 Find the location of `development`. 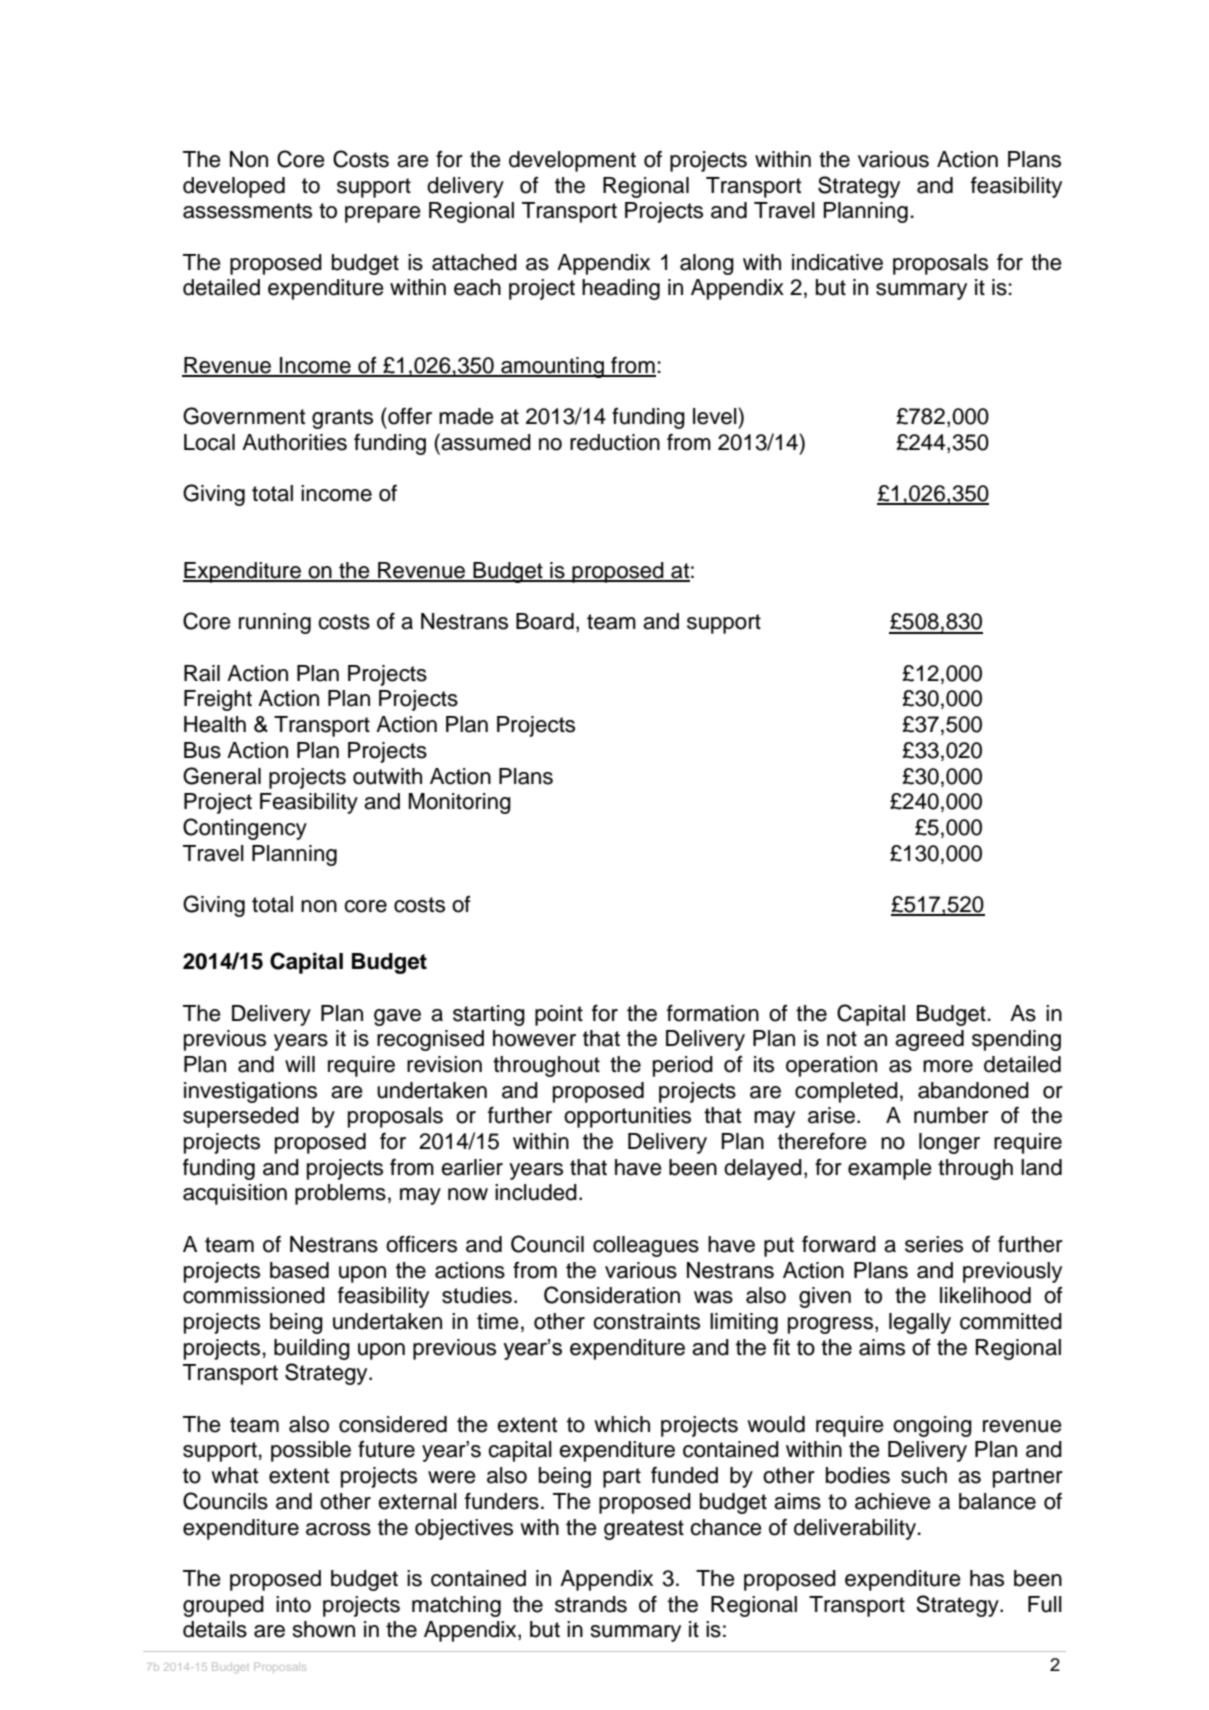

development is located at coordinates (572, 161).
